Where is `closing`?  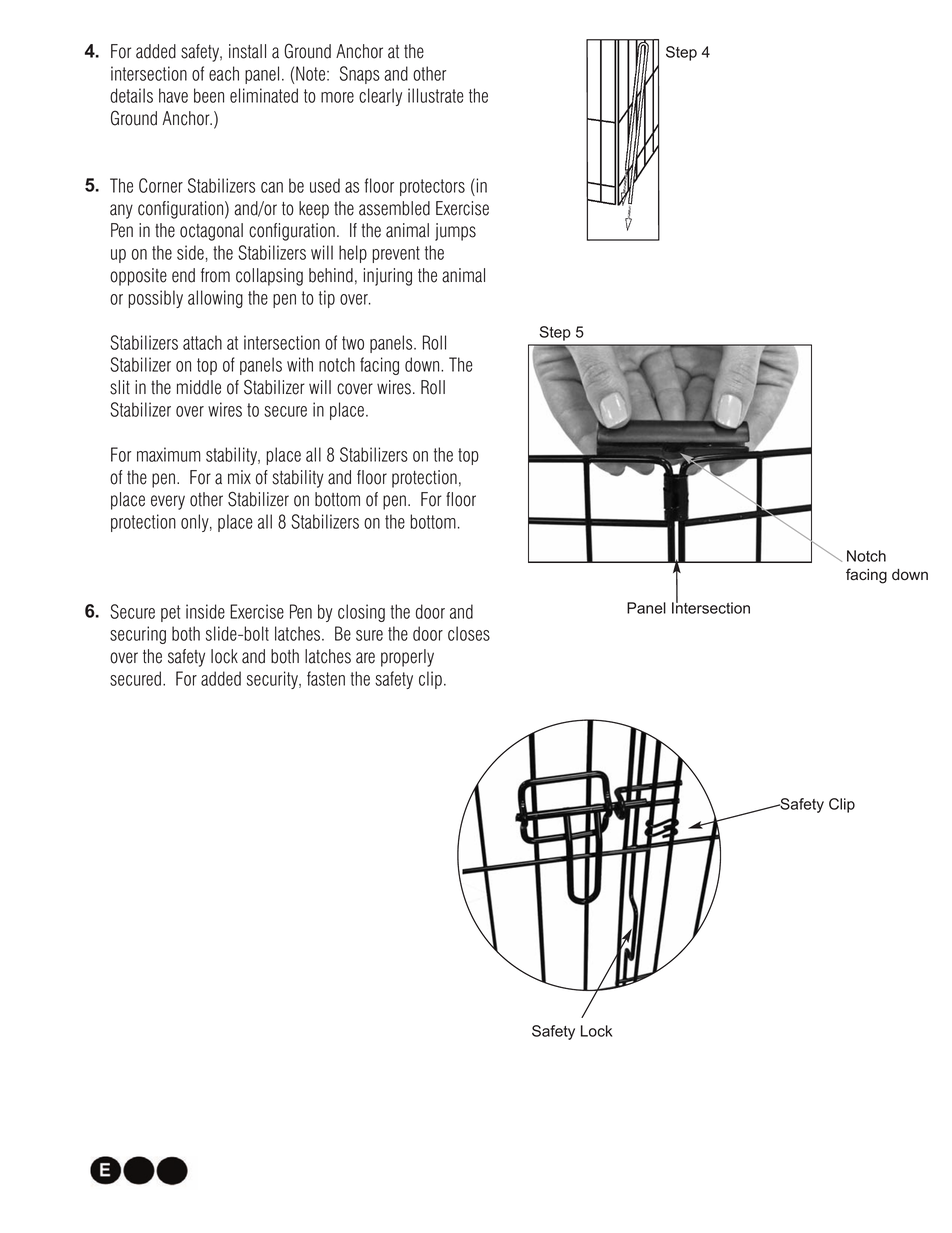 closing is located at coordinates (361, 613).
